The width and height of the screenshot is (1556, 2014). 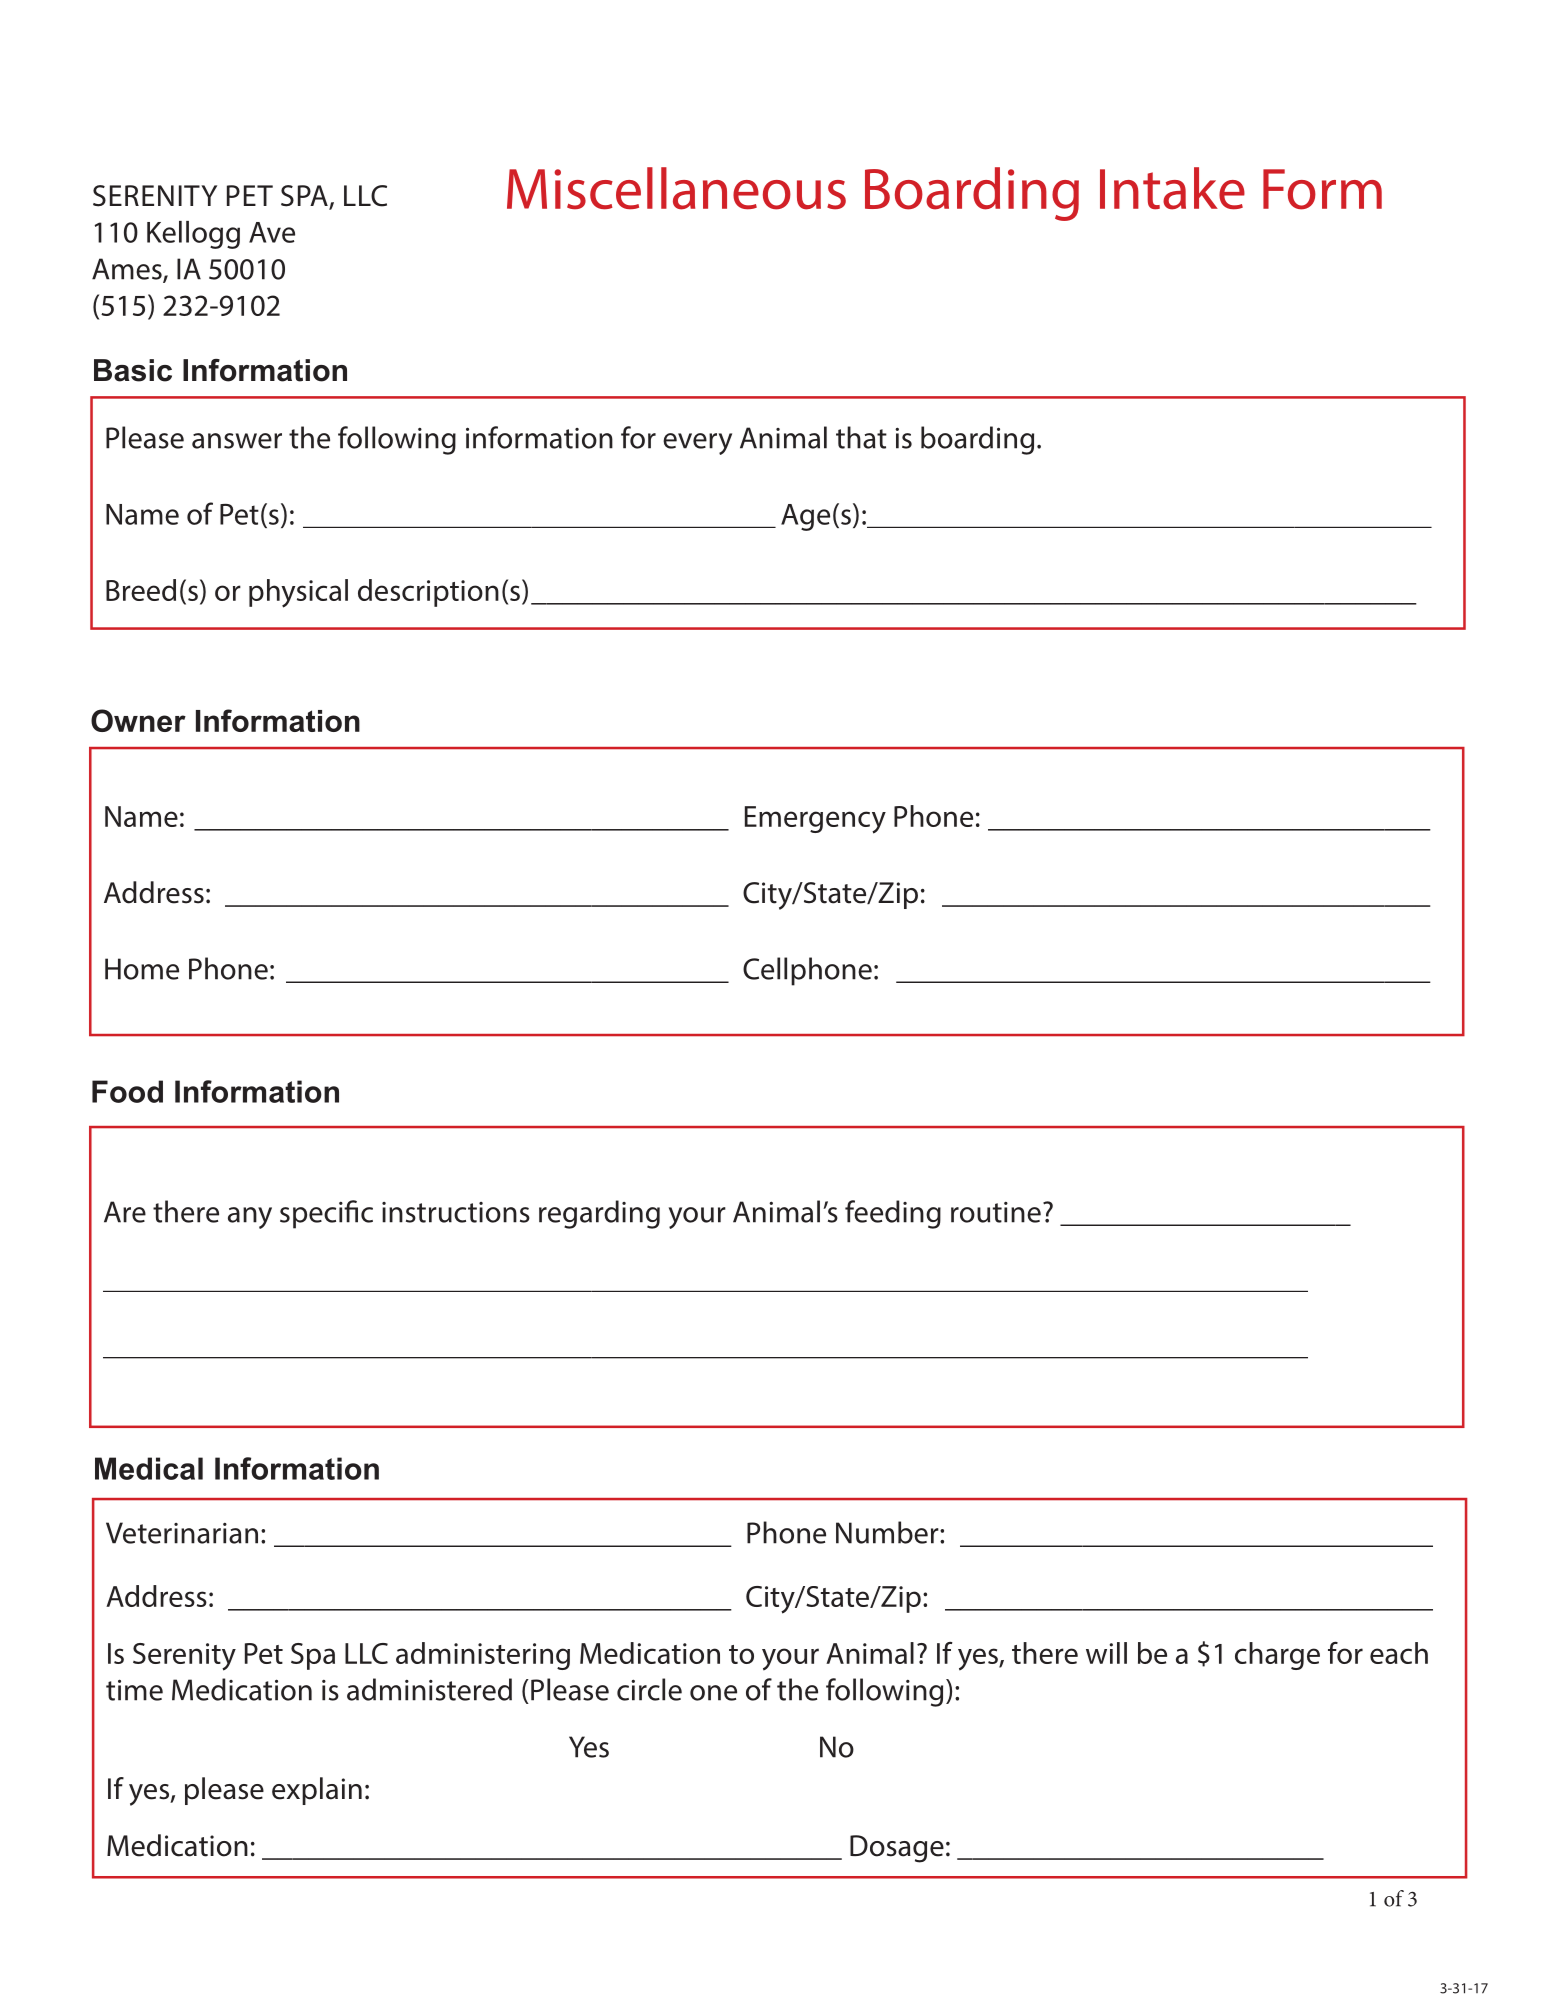 I want to click on Dosage, so click(x=897, y=1849).
